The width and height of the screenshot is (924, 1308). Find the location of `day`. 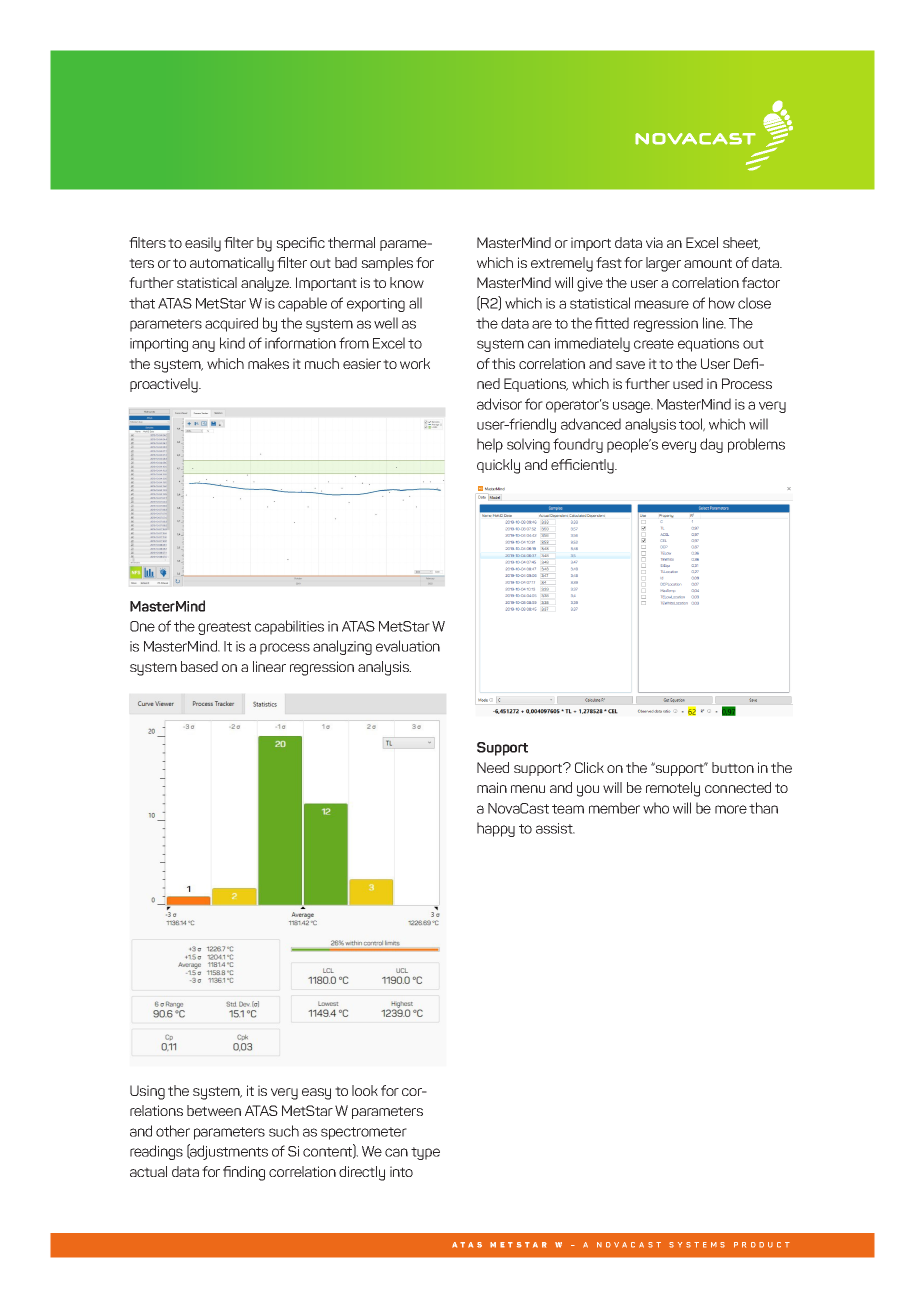

day is located at coordinates (711, 445).
